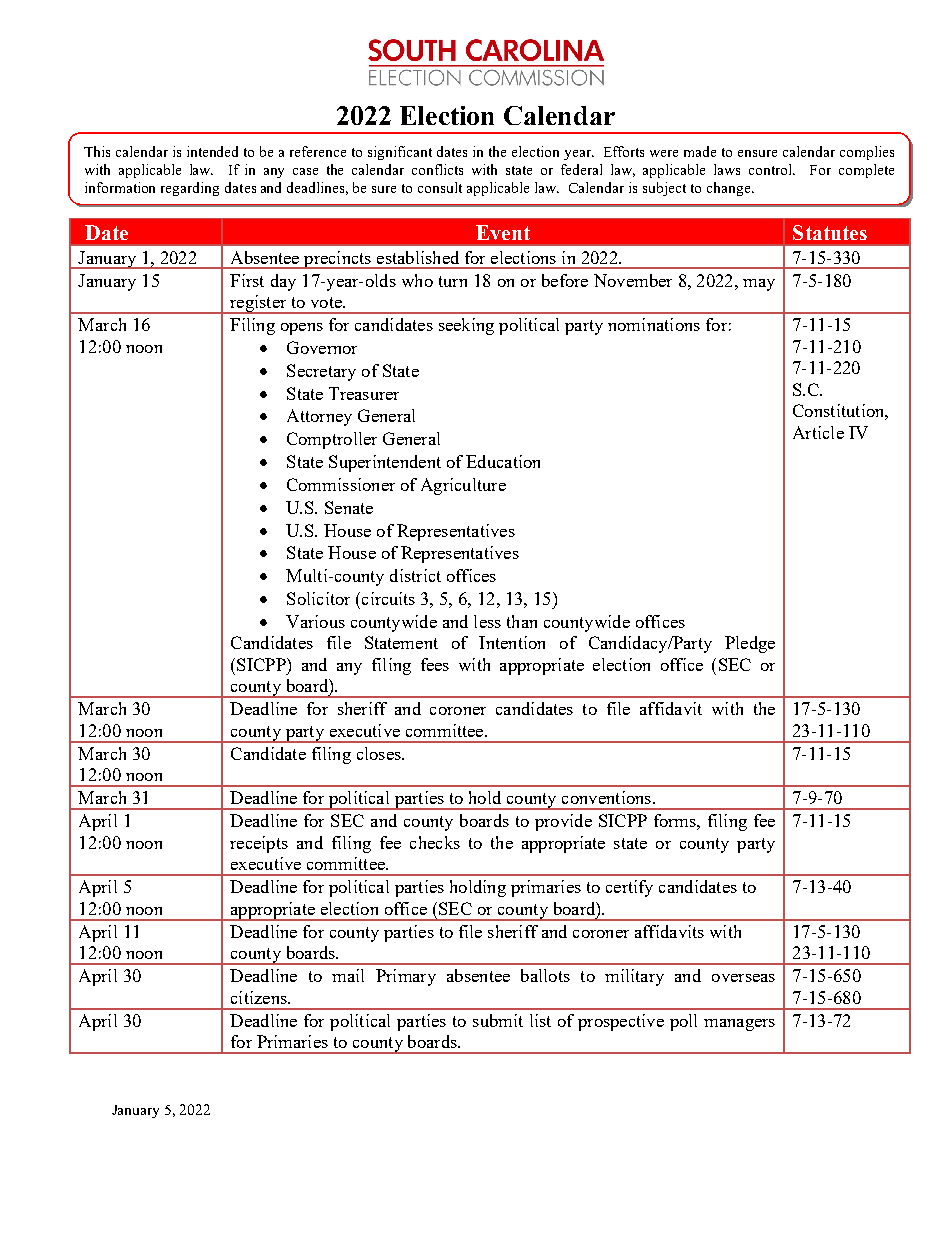 This screenshot has width=952, height=1233. Describe the element at coordinates (435, 664) in the screenshot. I see `fees` at that location.
